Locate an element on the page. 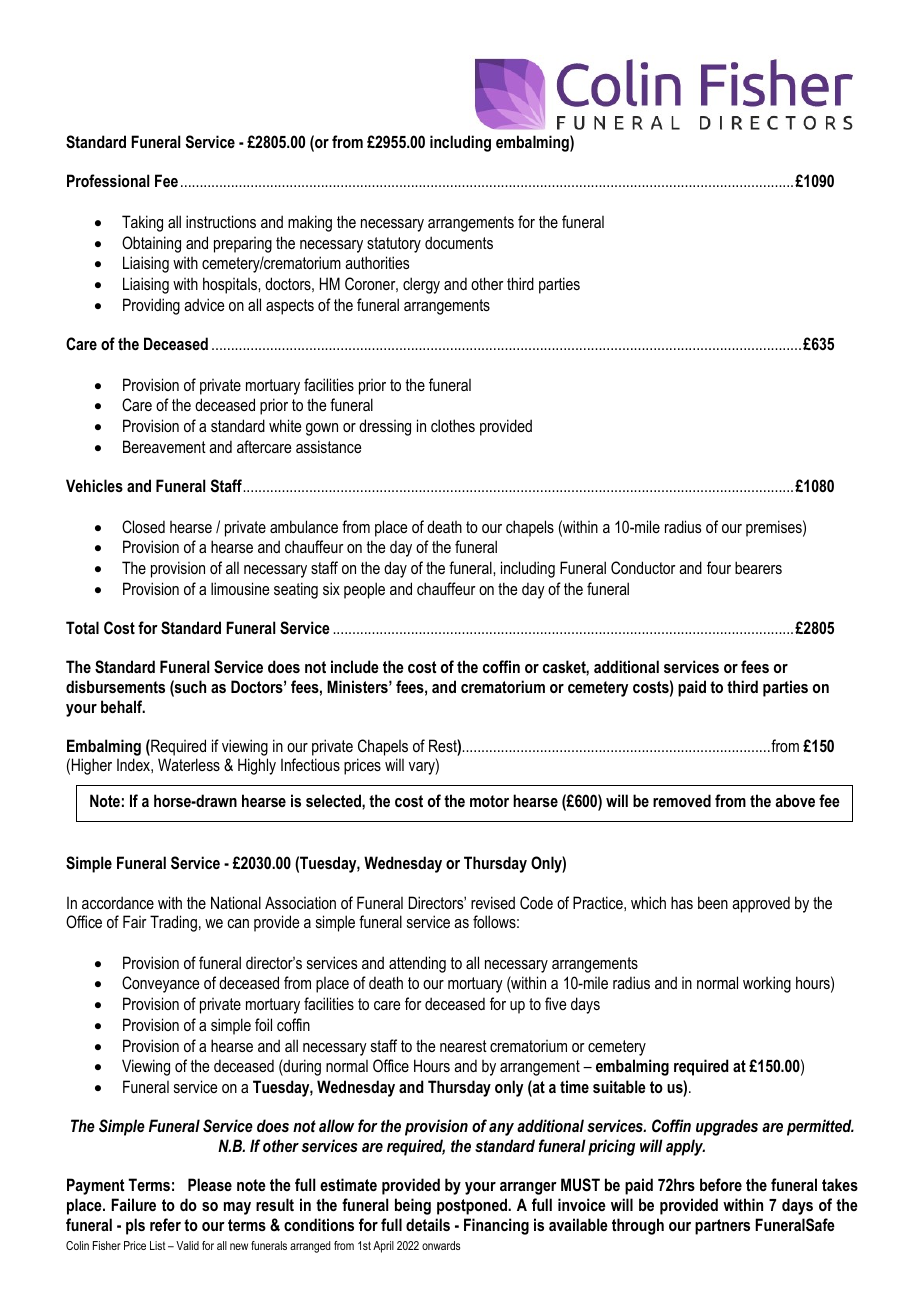  refer is located at coordinates (165, 1224).
